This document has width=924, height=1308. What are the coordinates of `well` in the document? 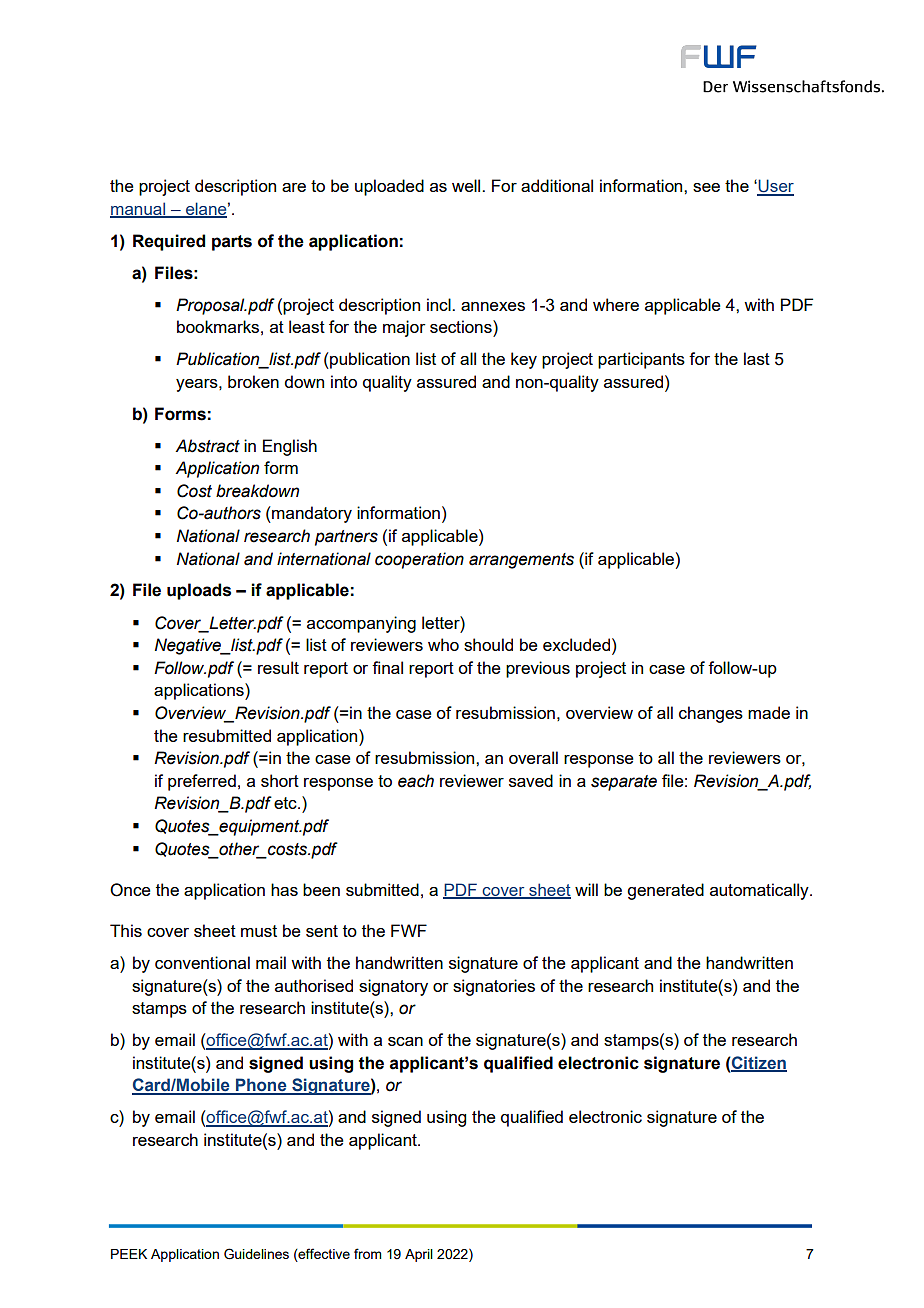 It's located at (467, 185).
